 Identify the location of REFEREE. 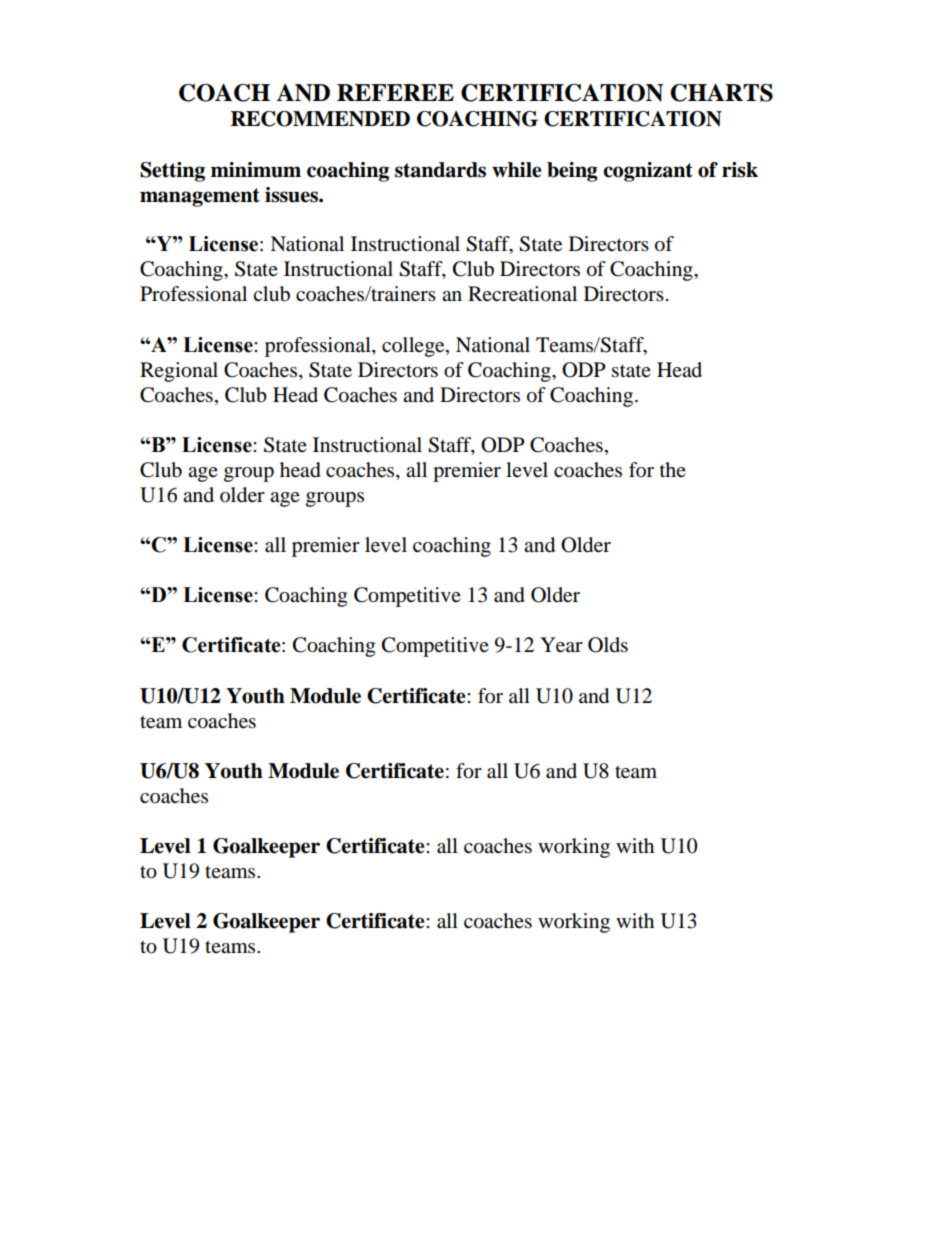
(395, 92).
